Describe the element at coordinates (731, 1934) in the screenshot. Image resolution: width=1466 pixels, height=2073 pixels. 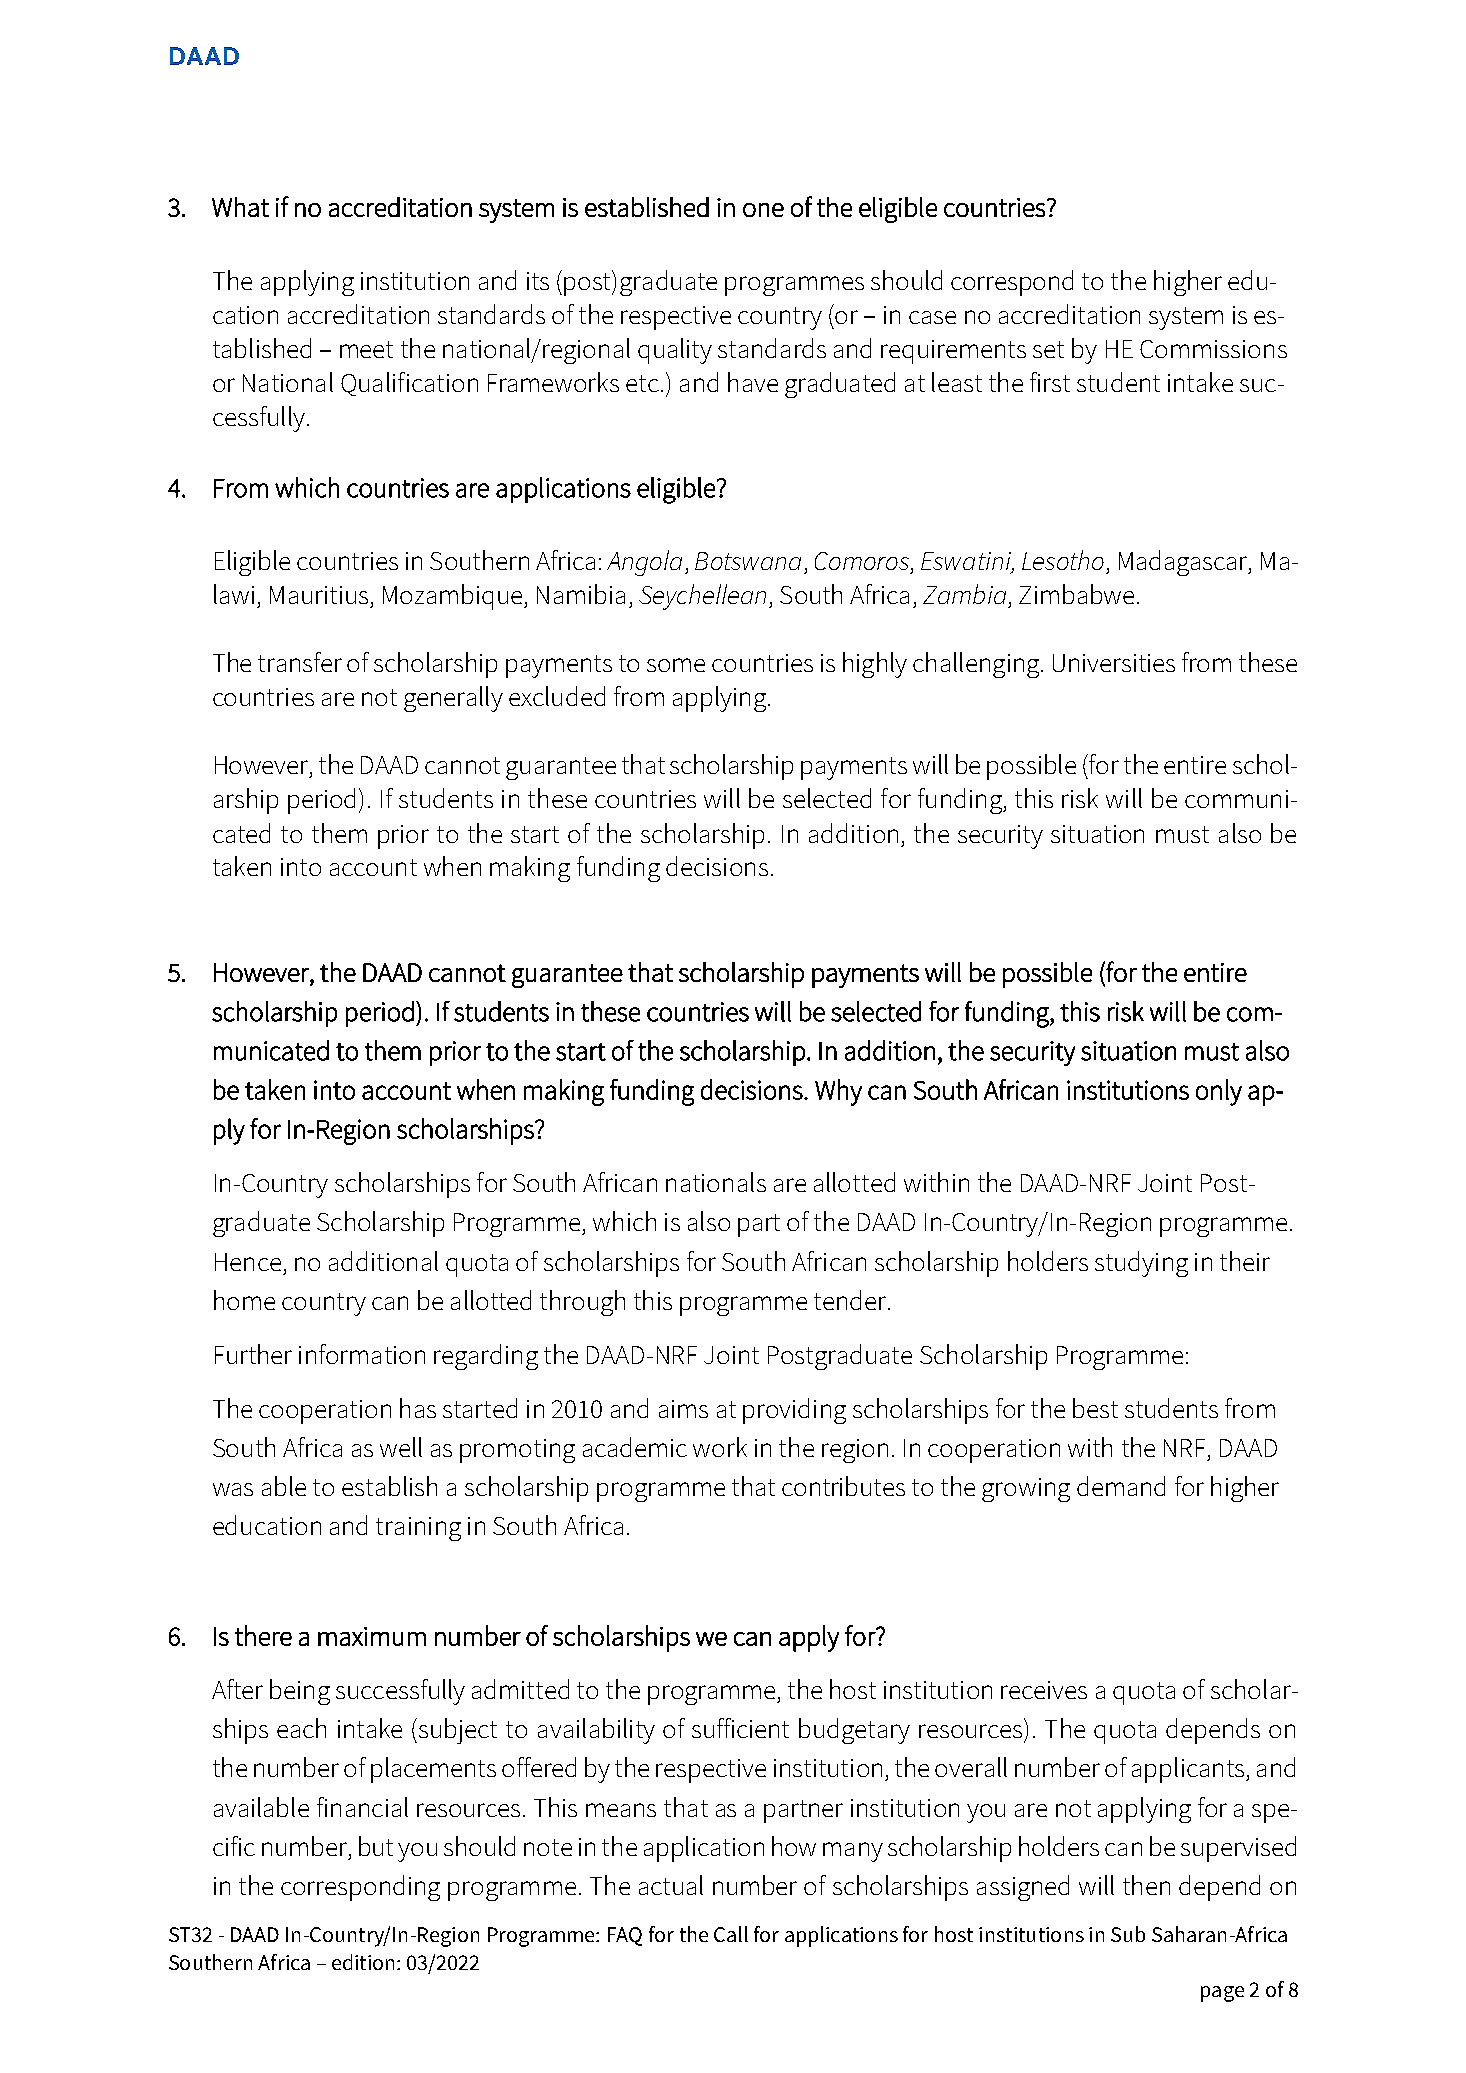
I see `Call` at that location.
